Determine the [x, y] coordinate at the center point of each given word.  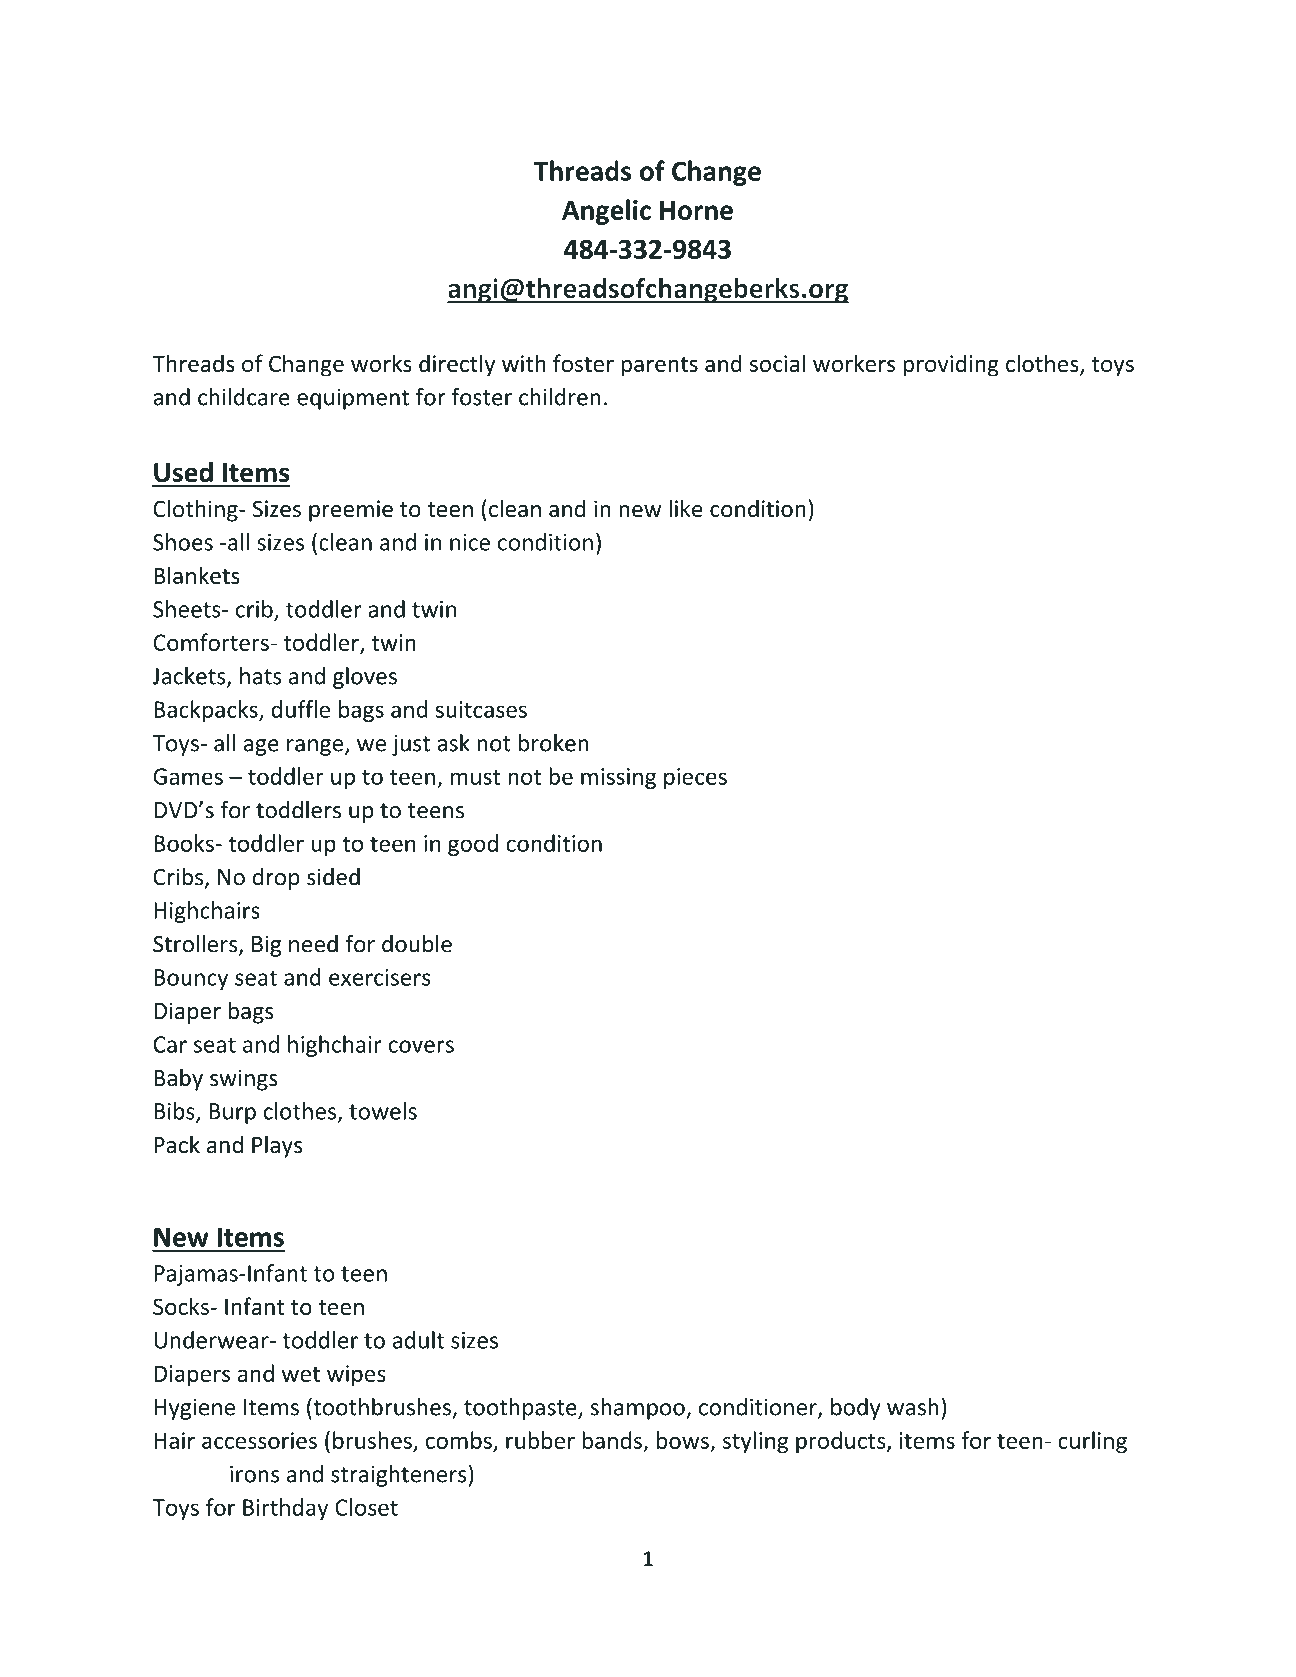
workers [854, 363]
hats [261, 676]
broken [553, 743]
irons [254, 1474]
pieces [695, 778]
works [381, 363]
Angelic [606, 212]
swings [244, 1080]
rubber [540, 1440]
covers [421, 1046]
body [856, 1409]
